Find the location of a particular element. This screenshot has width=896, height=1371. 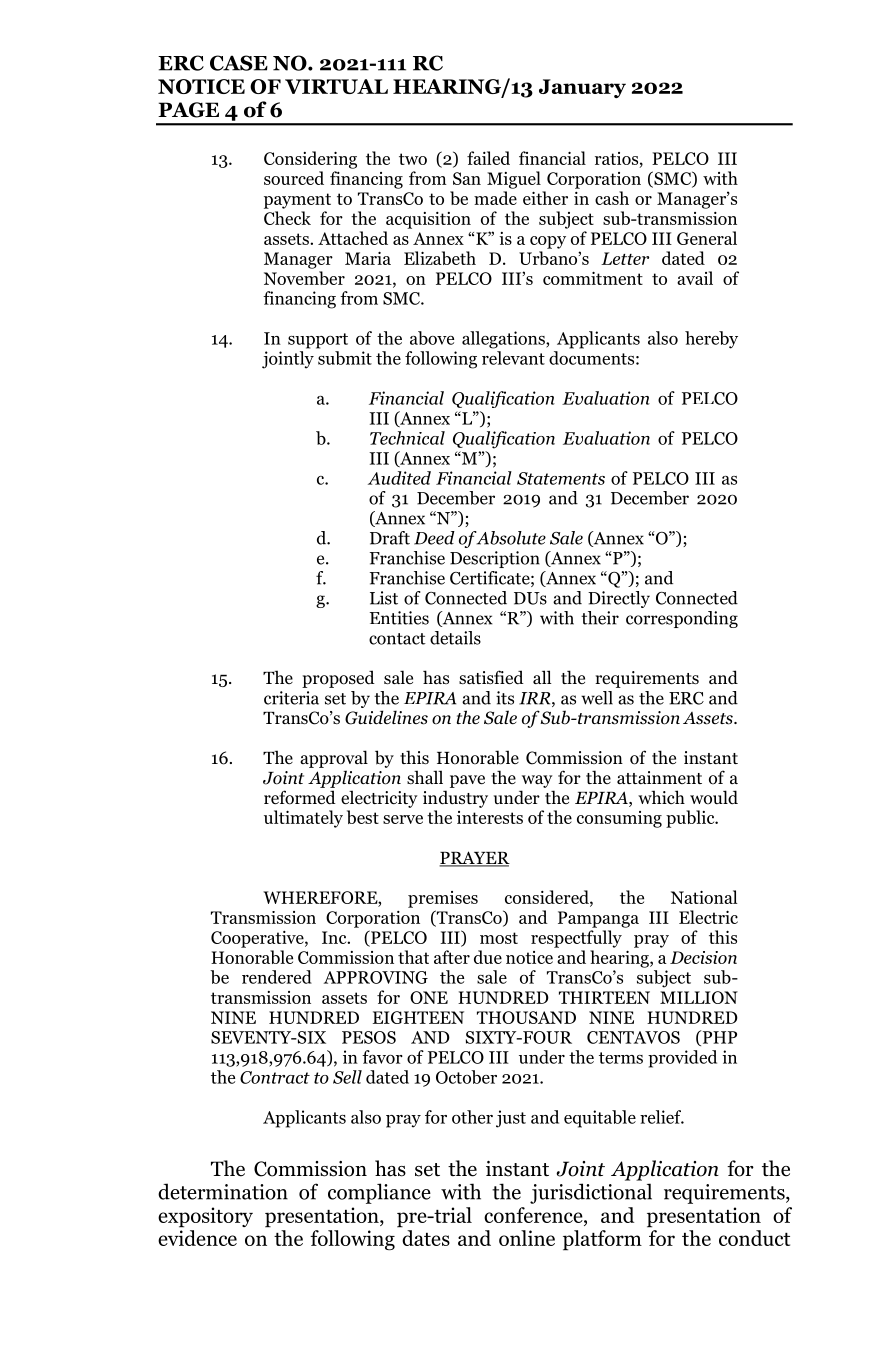

rendered is located at coordinates (277, 977).
